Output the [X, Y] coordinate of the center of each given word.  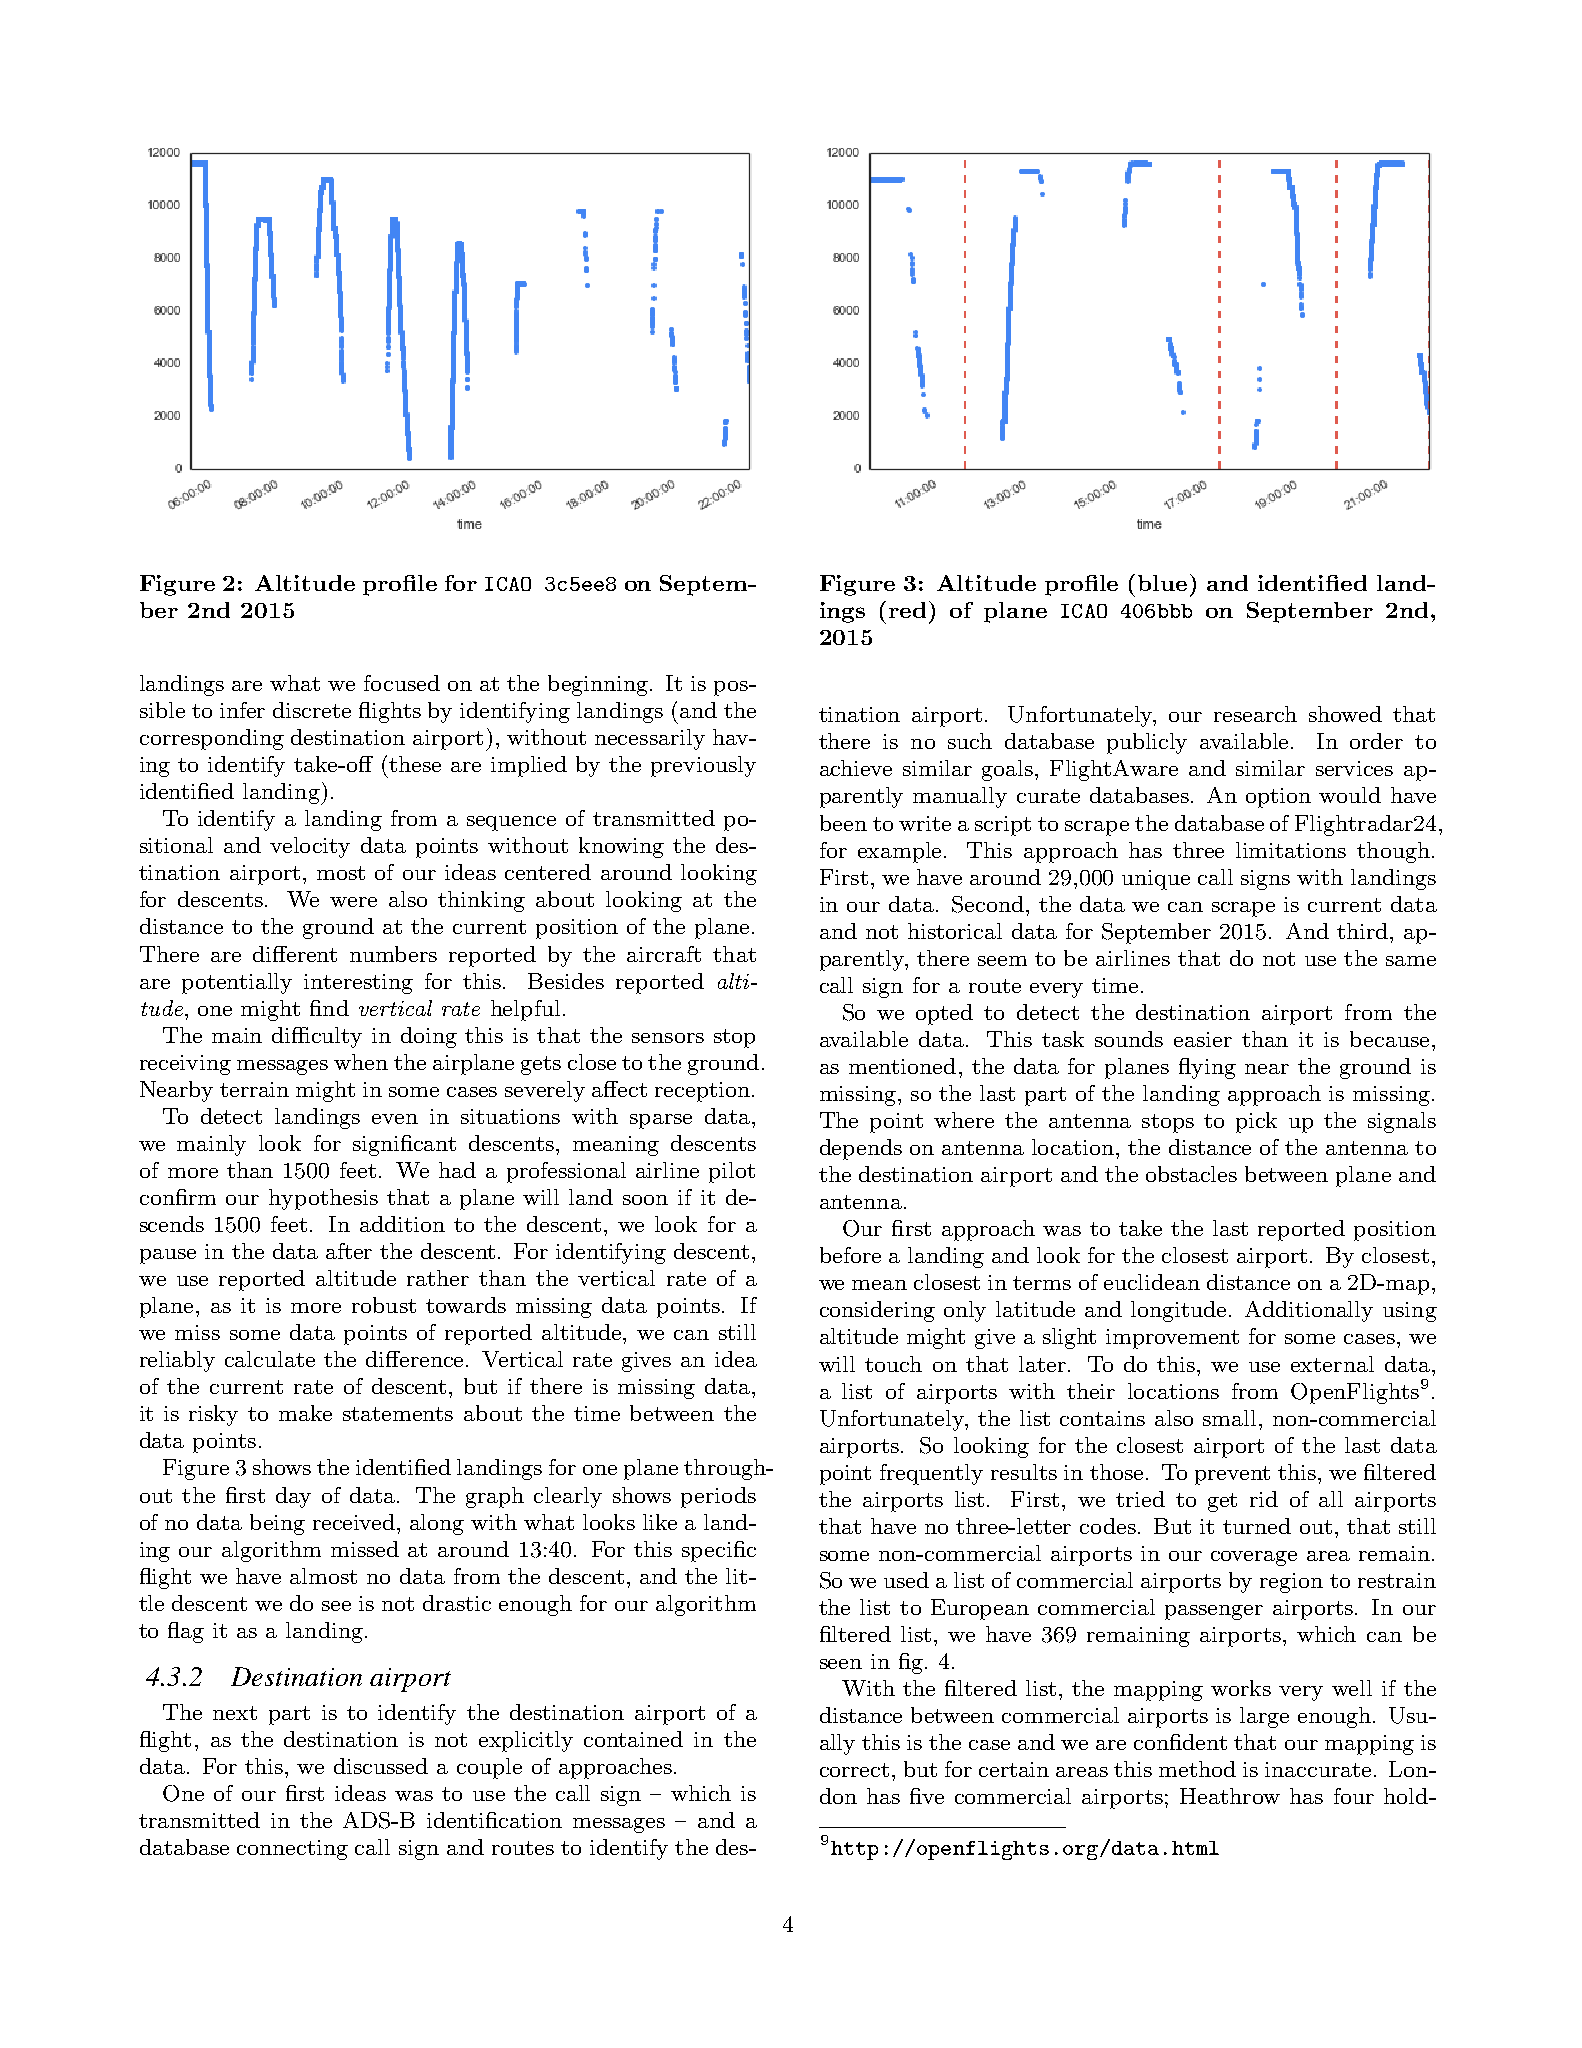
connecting [292, 1850]
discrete [312, 710]
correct [854, 1770]
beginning [599, 685]
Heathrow [1230, 1796]
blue [1162, 583]
